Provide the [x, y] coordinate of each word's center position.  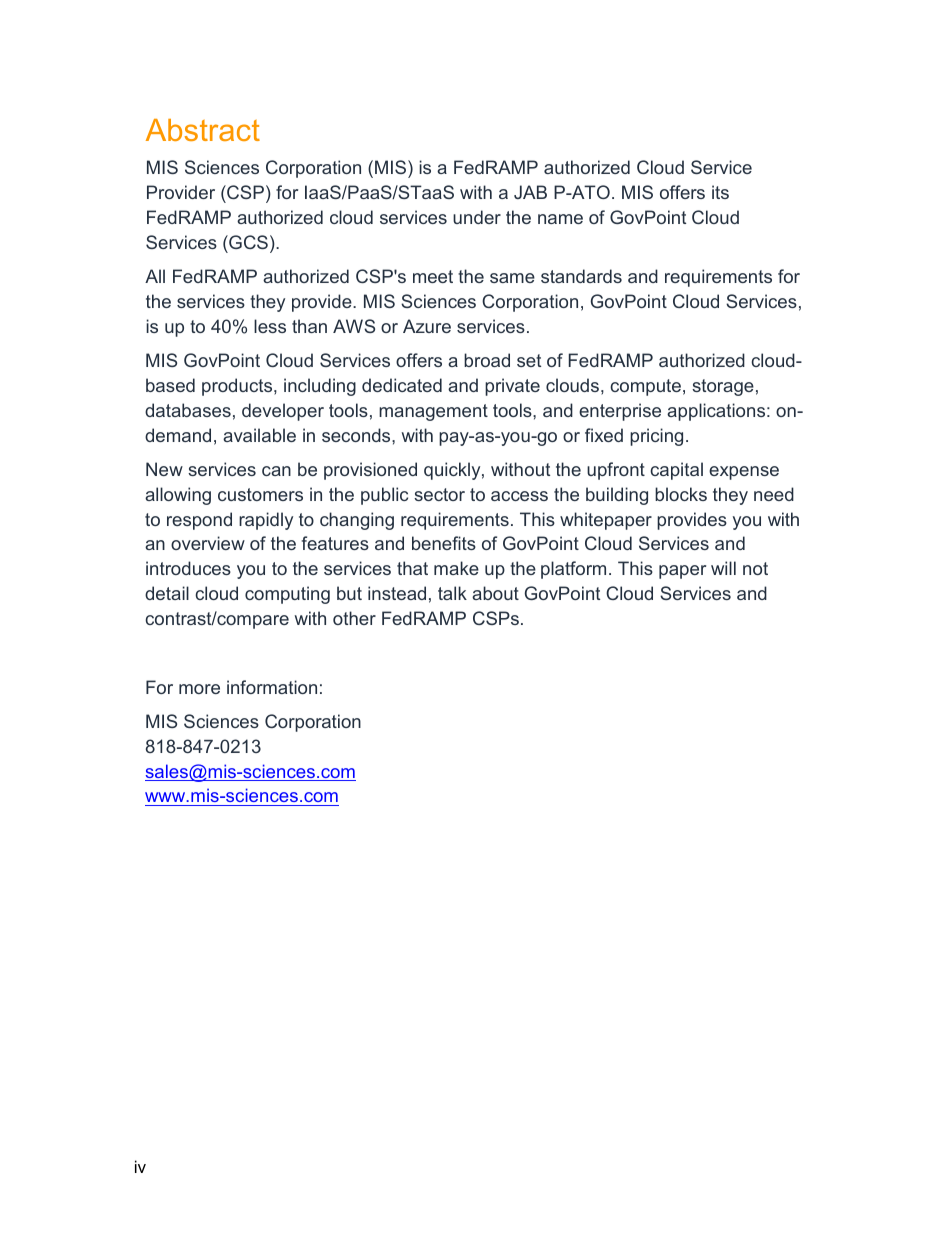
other [354, 618]
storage [723, 387]
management [433, 412]
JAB [530, 192]
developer [283, 412]
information [272, 687]
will [723, 568]
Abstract [203, 130]
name [560, 219]
